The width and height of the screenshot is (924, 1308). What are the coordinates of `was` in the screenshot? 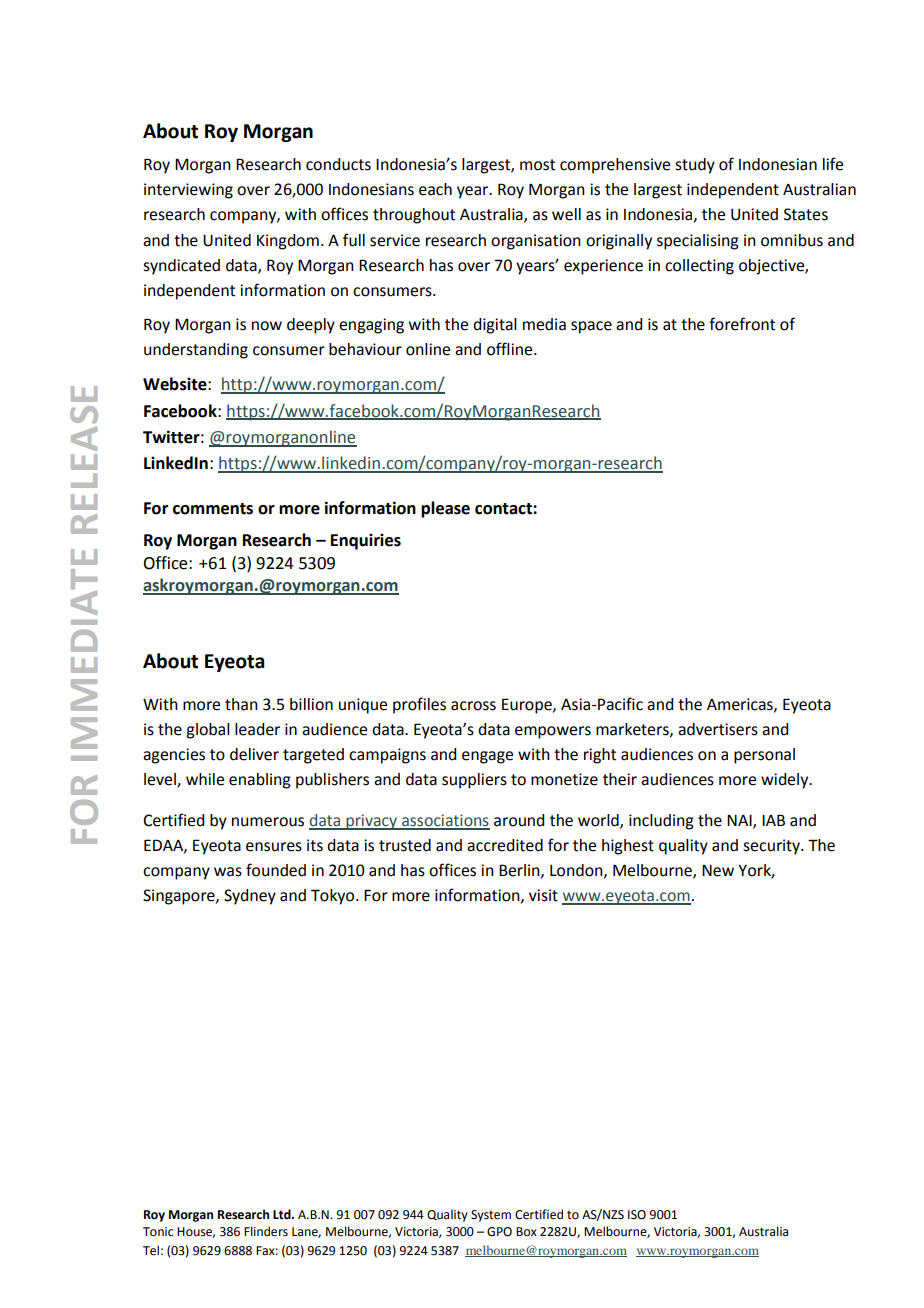 It's located at (228, 872).
